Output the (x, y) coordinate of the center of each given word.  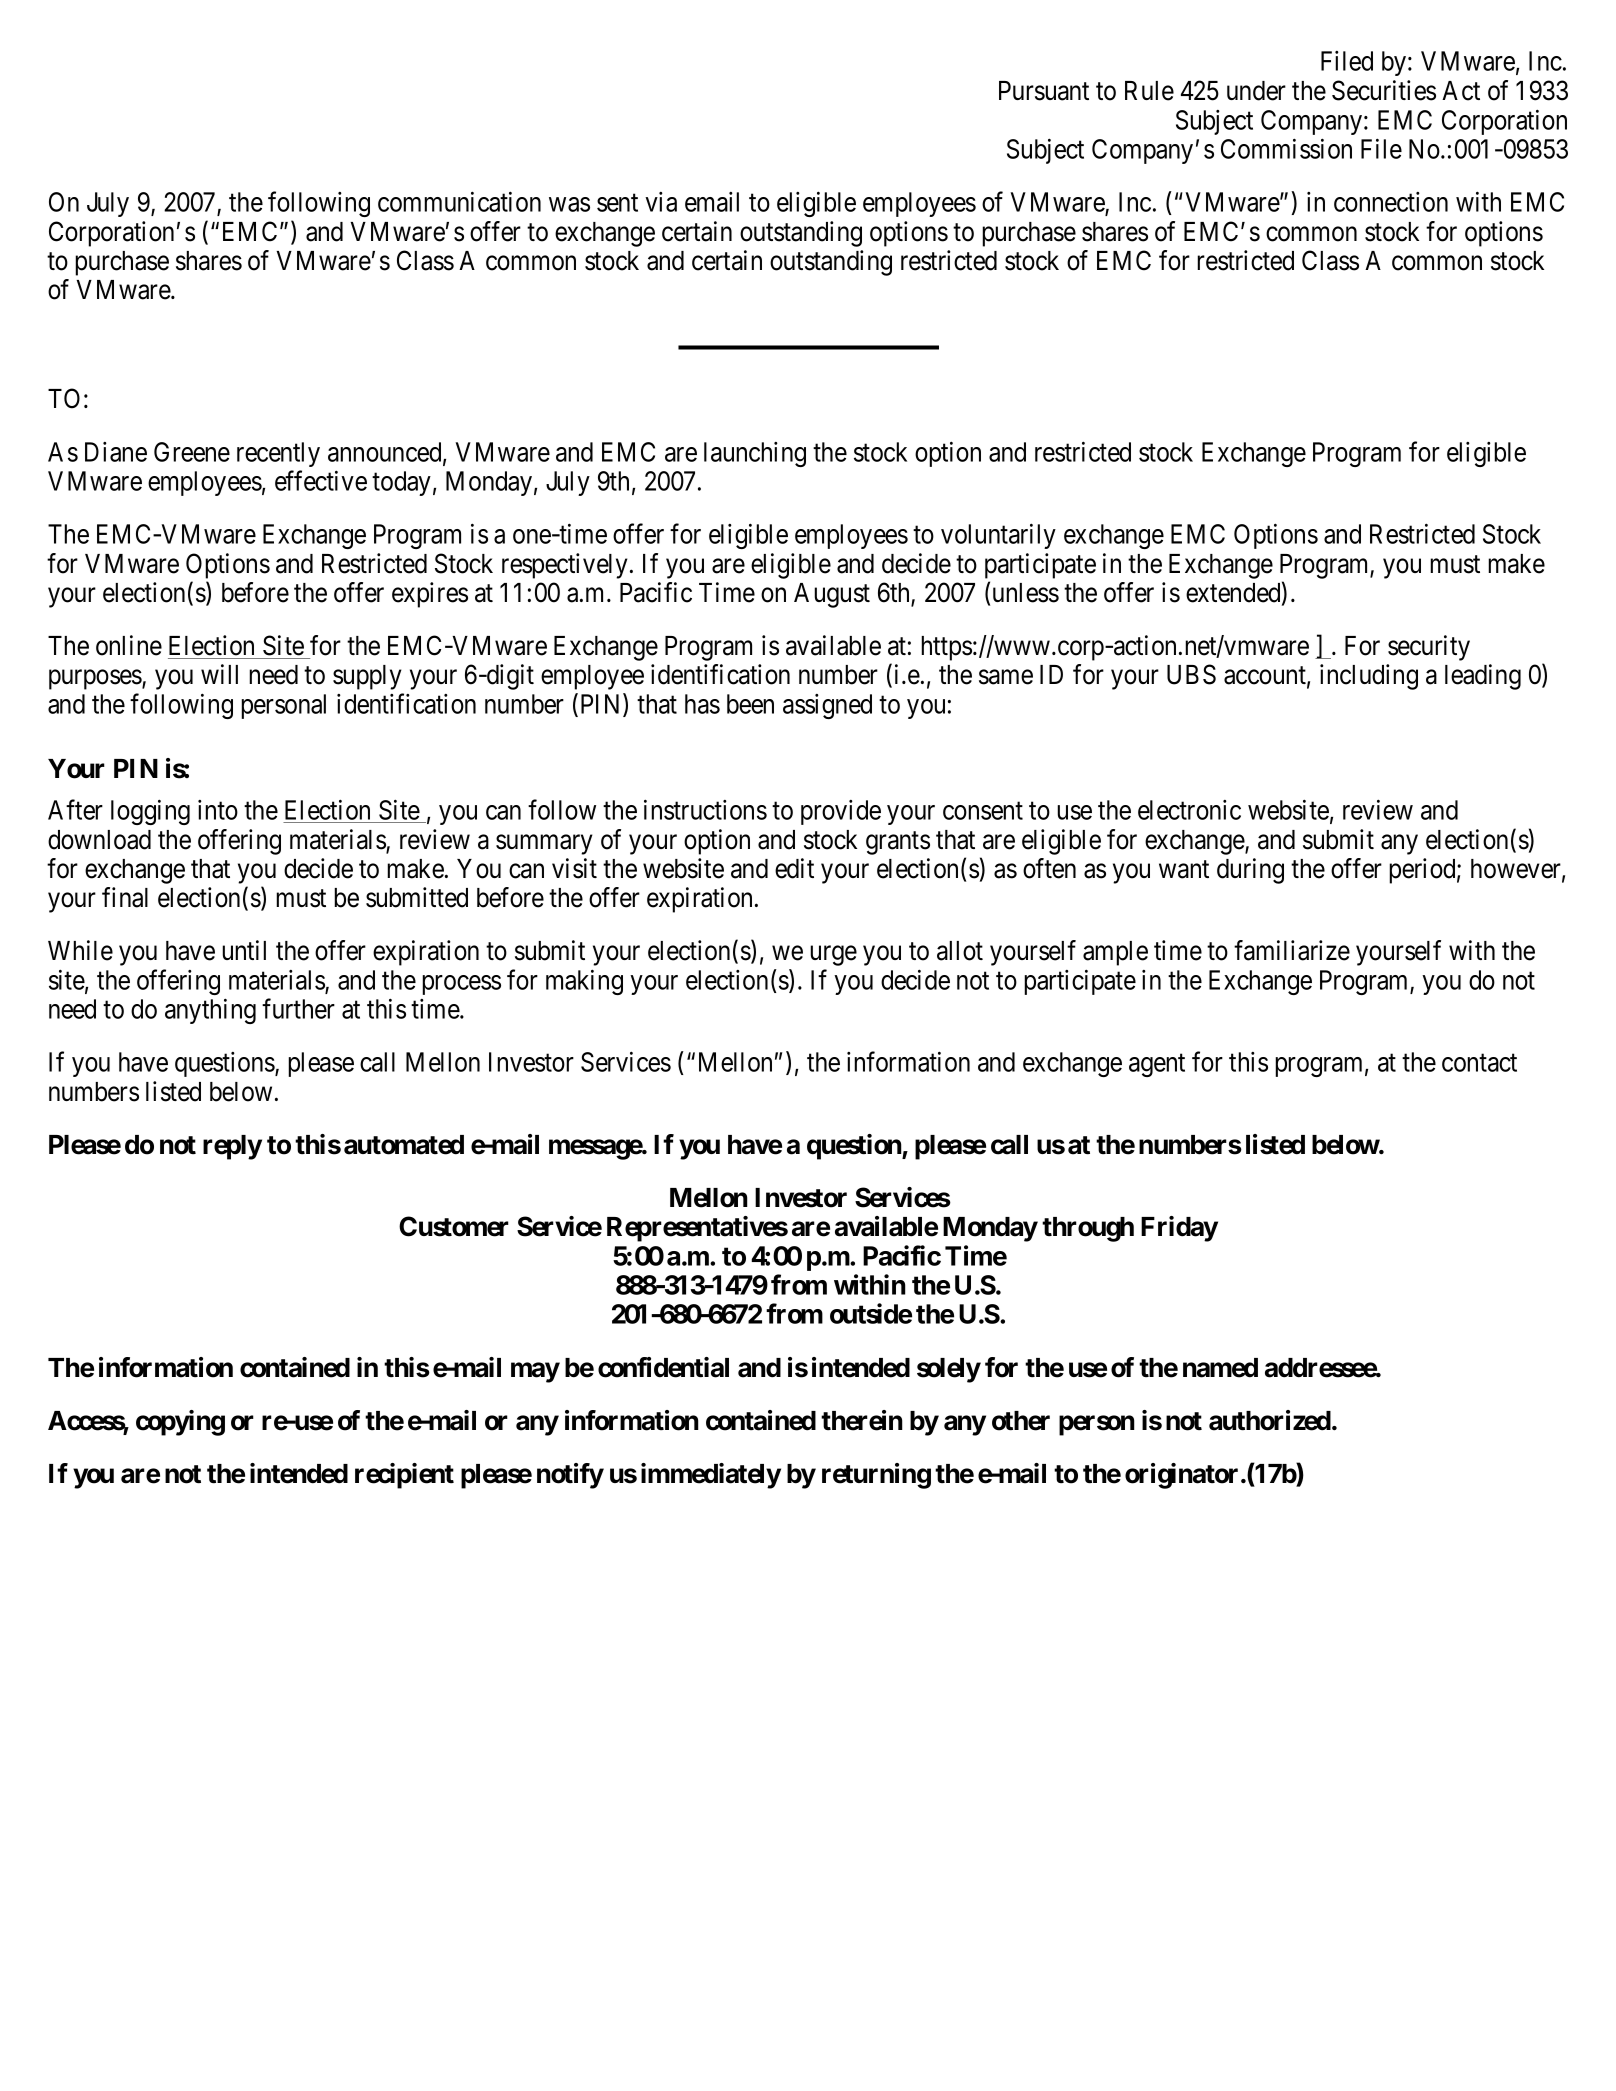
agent (1157, 1065)
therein (862, 1420)
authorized (1270, 1420)
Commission (1286, 148)
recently (278, 454)
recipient (404, 1476)
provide (841, 812)
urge (833, 956)
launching (755, 454)
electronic (1189, 810)
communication (459, 201)
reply (232, 1147)
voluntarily (998, 536)
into (218, 810)
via (661, 202)
